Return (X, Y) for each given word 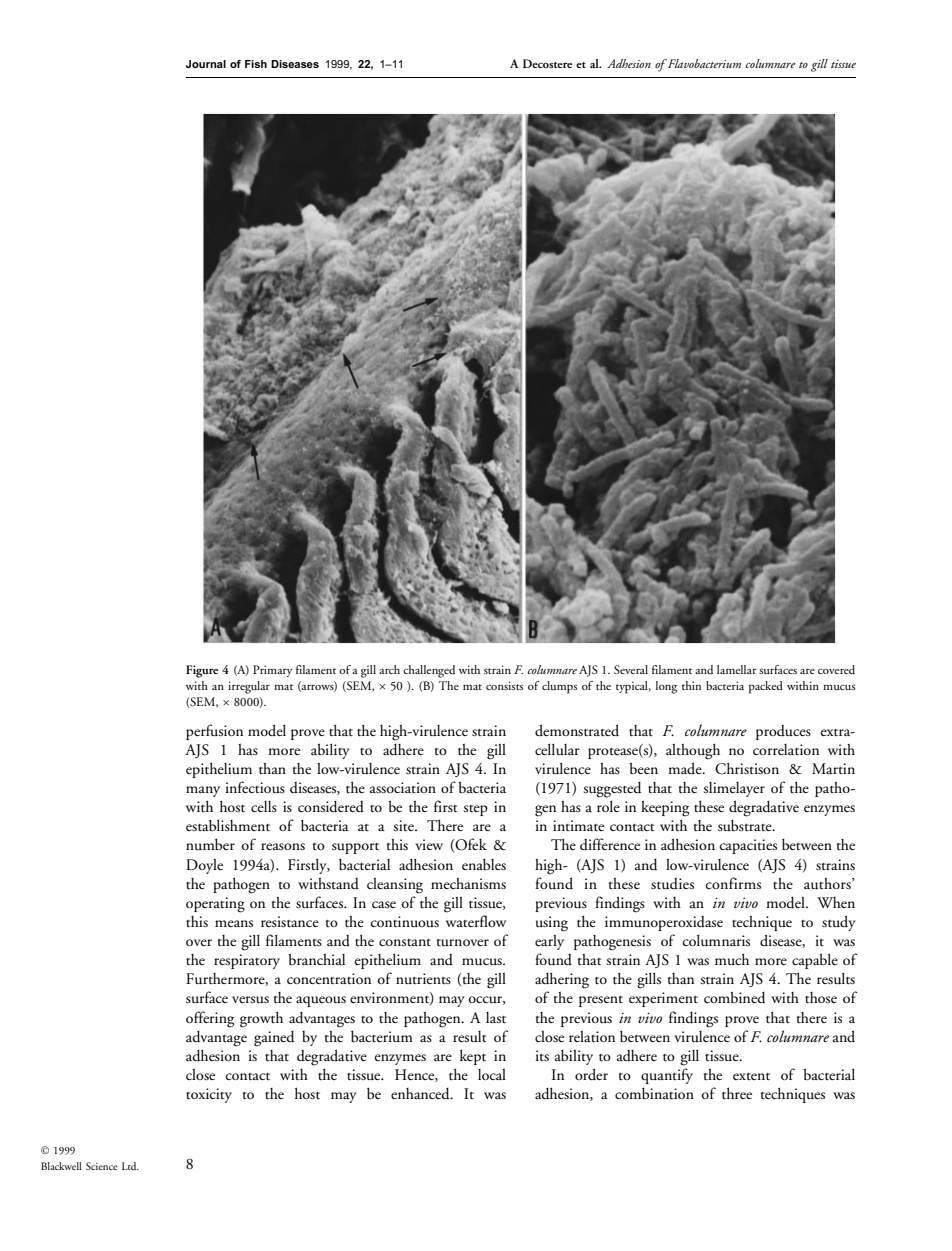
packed (766, 687)
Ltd (130, 1166)
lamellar (737, 669)
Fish (256, 64)
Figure (202, 671)
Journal (206, 64)
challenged (429, 671)
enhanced (421, 1094)
